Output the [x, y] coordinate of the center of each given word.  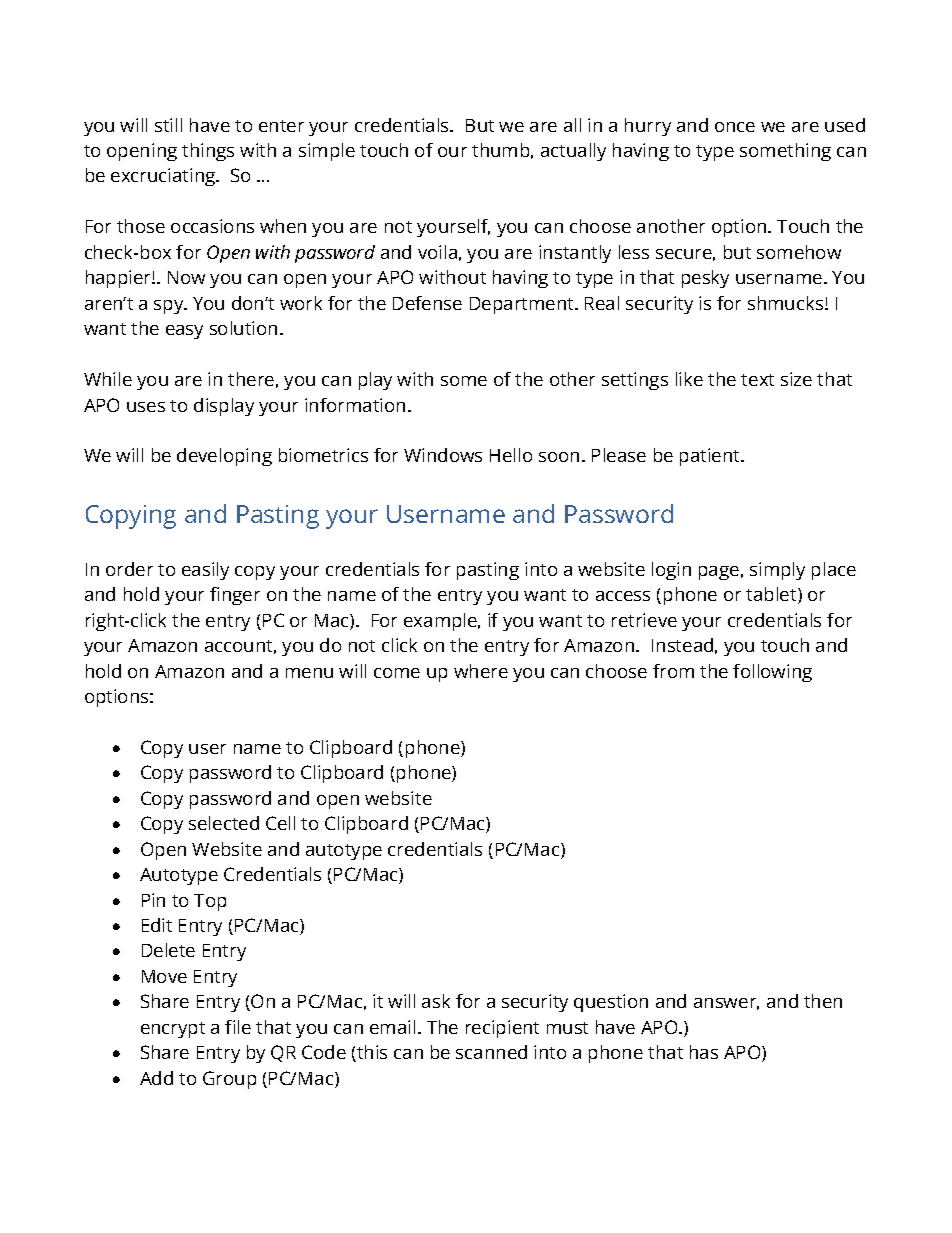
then [823, 1001]
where [481, 671]
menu [309, 673]
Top [210, 902]
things [208, 152]
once [735, 127]
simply [777, 571]
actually [573, 152]
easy [184, 332]
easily [205, 571]
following [772, 673]
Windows [443, 455]
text [757, 380]
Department [523, 305]
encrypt [173, 1030]
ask [436, 1001]
